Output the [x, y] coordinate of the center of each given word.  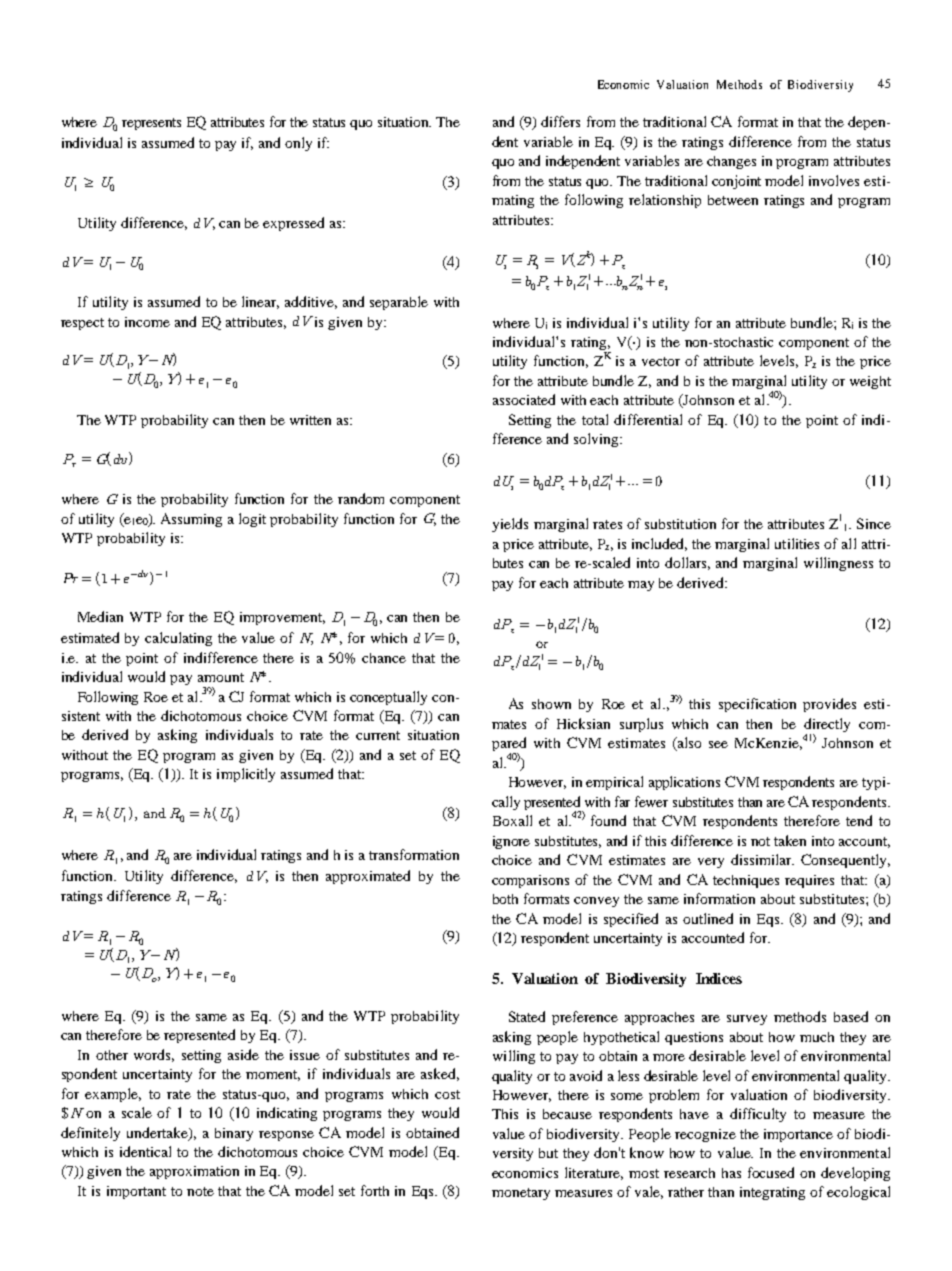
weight [870, 382]
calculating [178, 639]
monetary [521, 1194]
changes [731, 162]
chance [384, 658]
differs [560, 121]
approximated [368, 877]
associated [524, 399]
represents [151, 124]
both [505, 899]
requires [809, 881]
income [147, 322]
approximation [194, 1172]
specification [757, 705]
